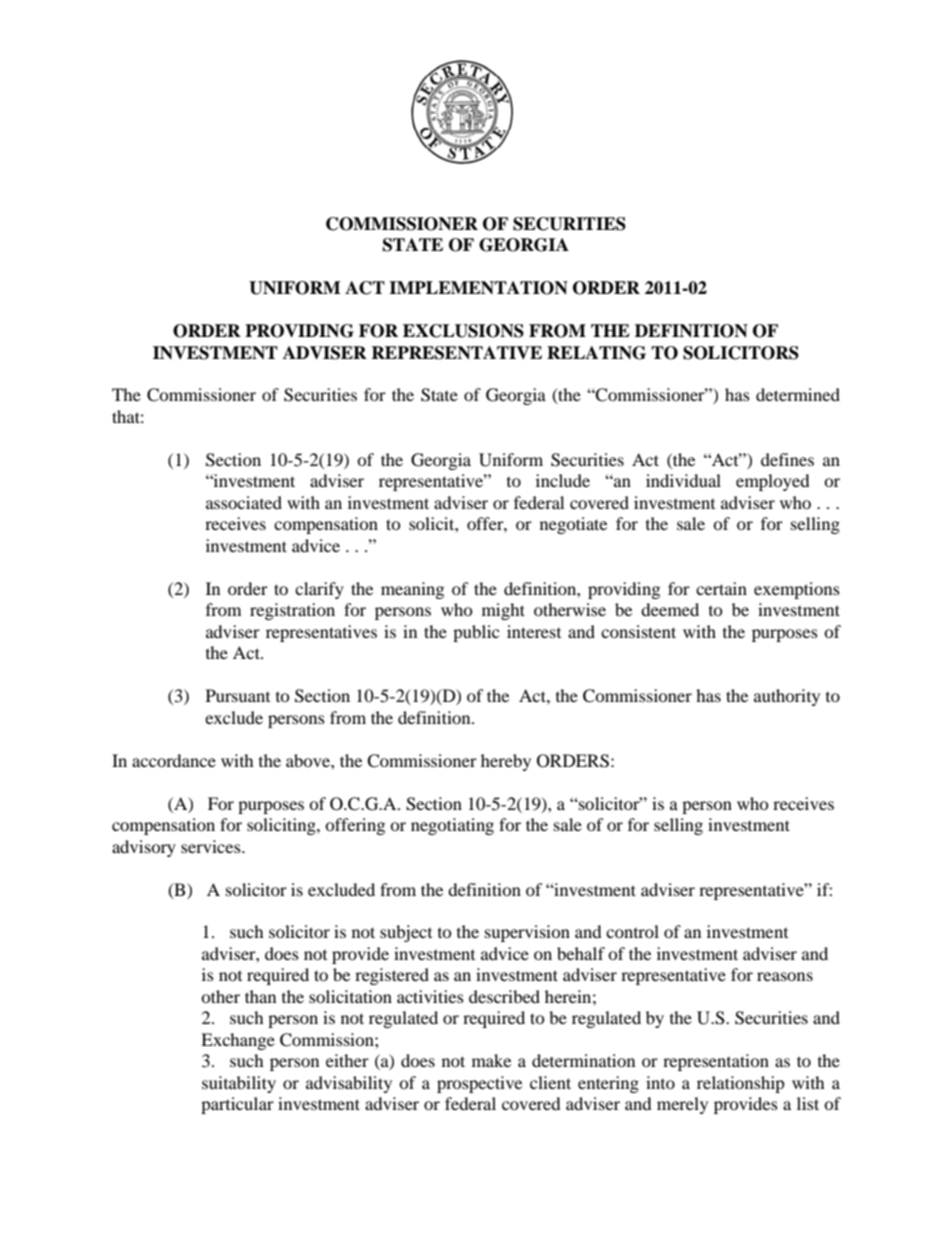 This page has height=1233, width=952. Describe the element at coordinates (478, 288) in the page. I see `IMPLEMENTATION` at that location.
